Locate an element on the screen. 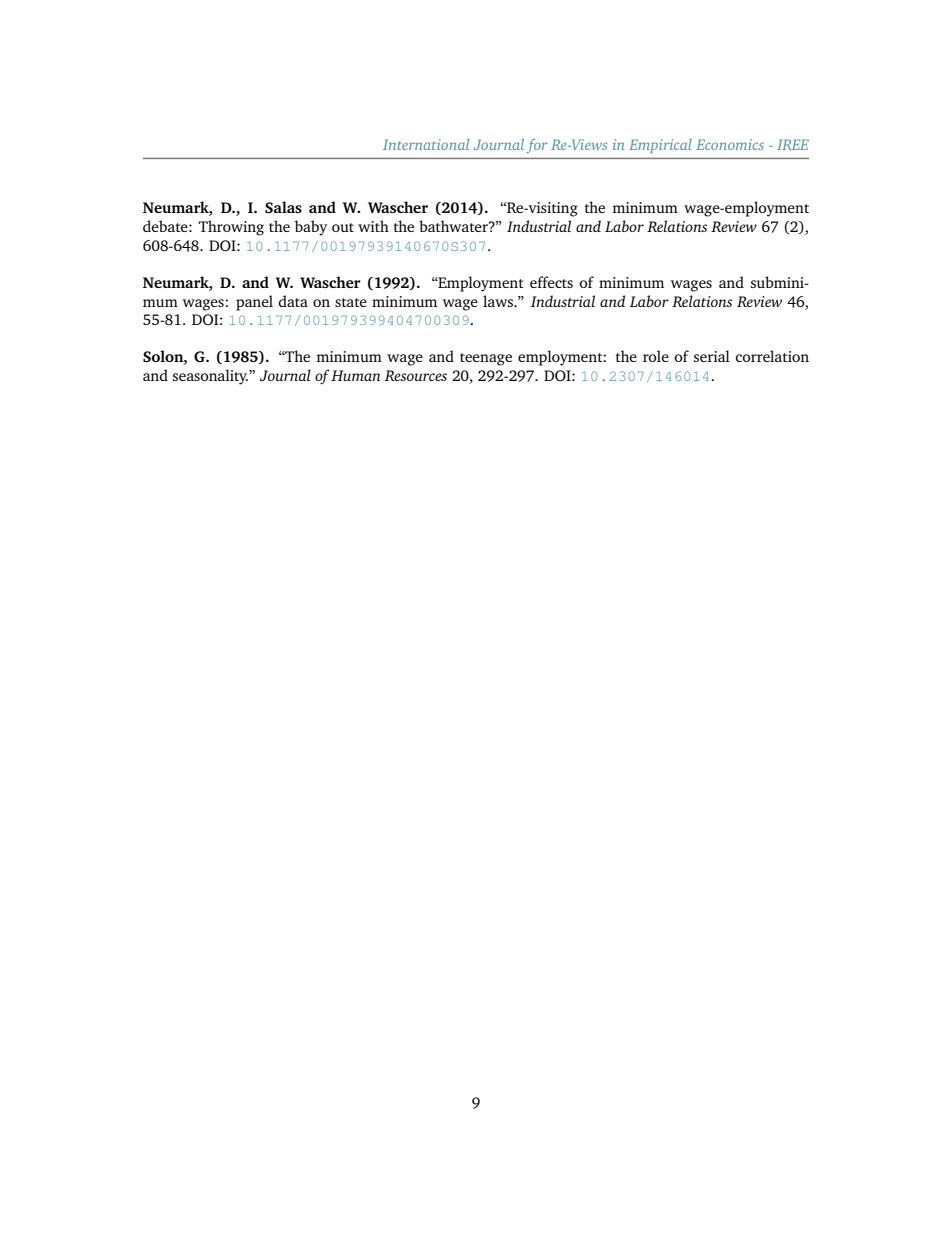 The image size is (952, 1233). laws is located at coordinates (499, 301).
